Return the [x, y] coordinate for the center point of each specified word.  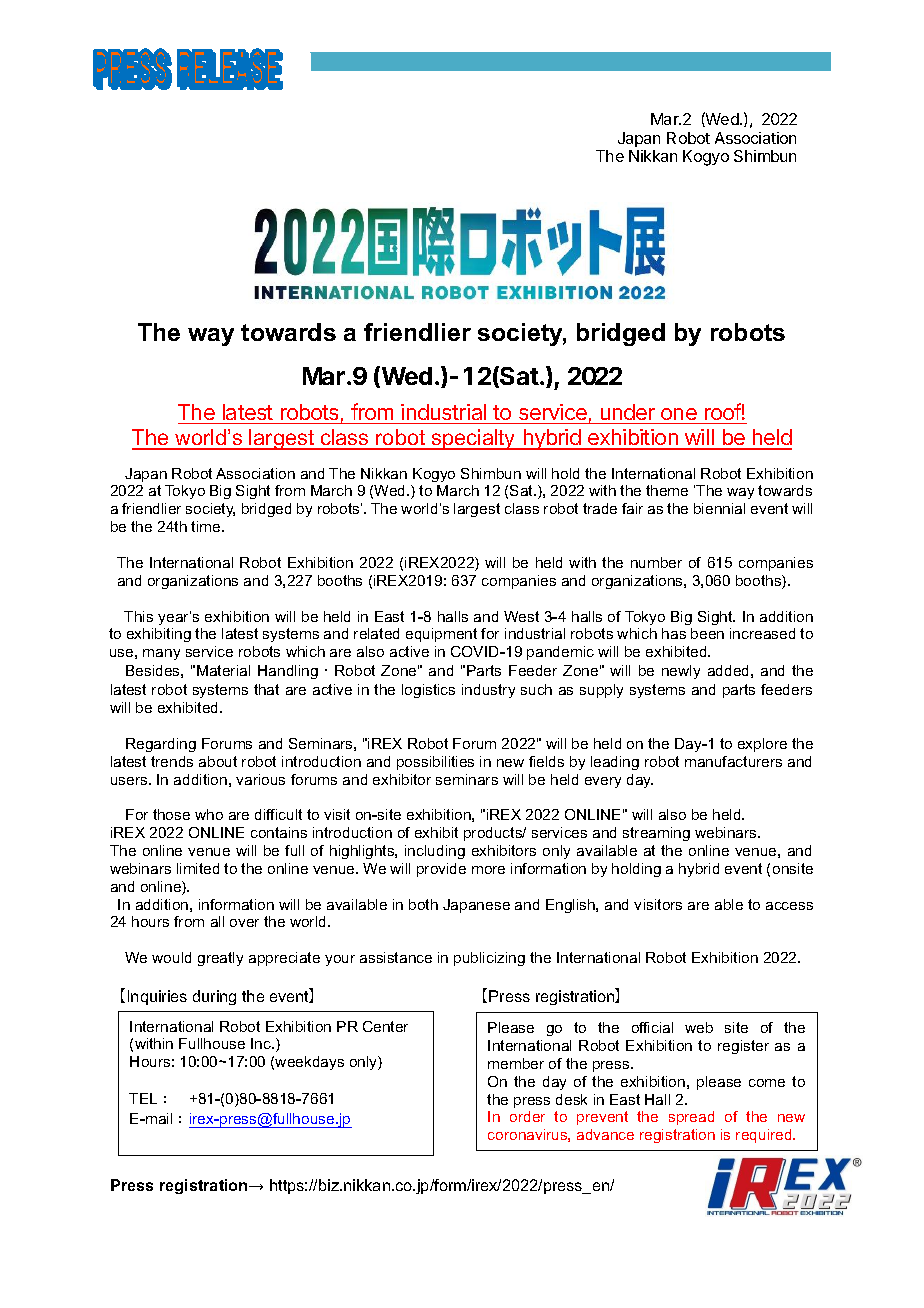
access [789, 906]
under [628, 412]
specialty [473, 439]
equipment [441, 635]
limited [198, 868]
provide [441, 870]
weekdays [309, 1063]
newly [681, 672]
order [527, 1116]
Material [223, 670]
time [207, 526]
